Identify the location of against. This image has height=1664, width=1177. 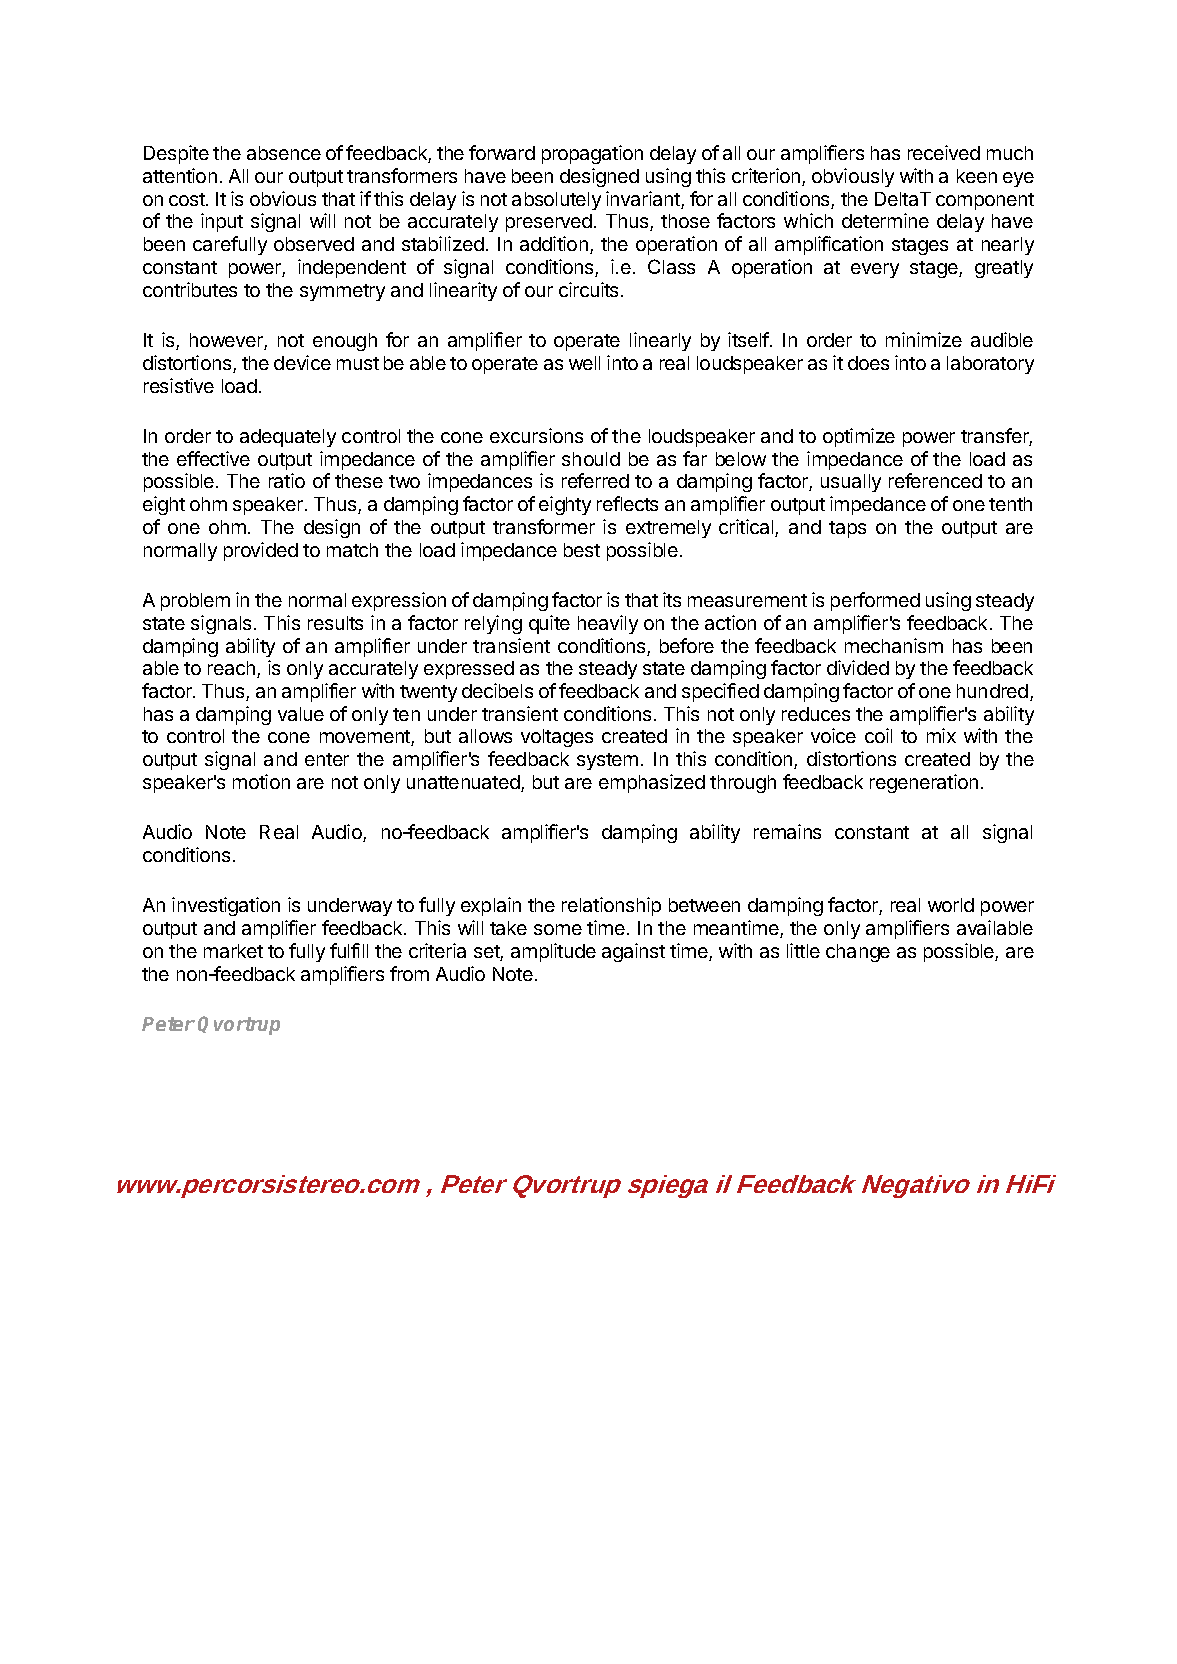
(633, 952).
